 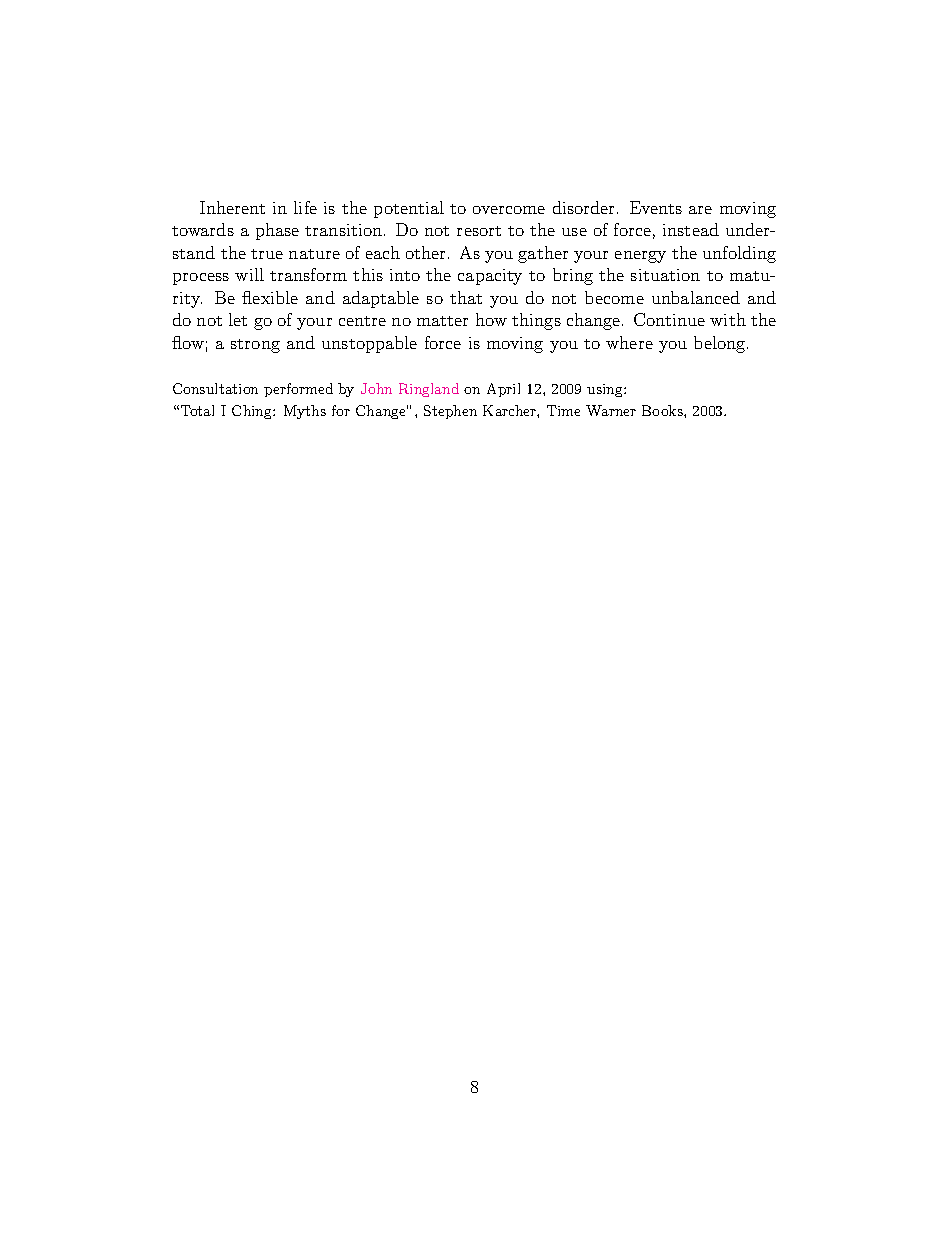 I want to click on Ching, so click(x=253, y=412).
